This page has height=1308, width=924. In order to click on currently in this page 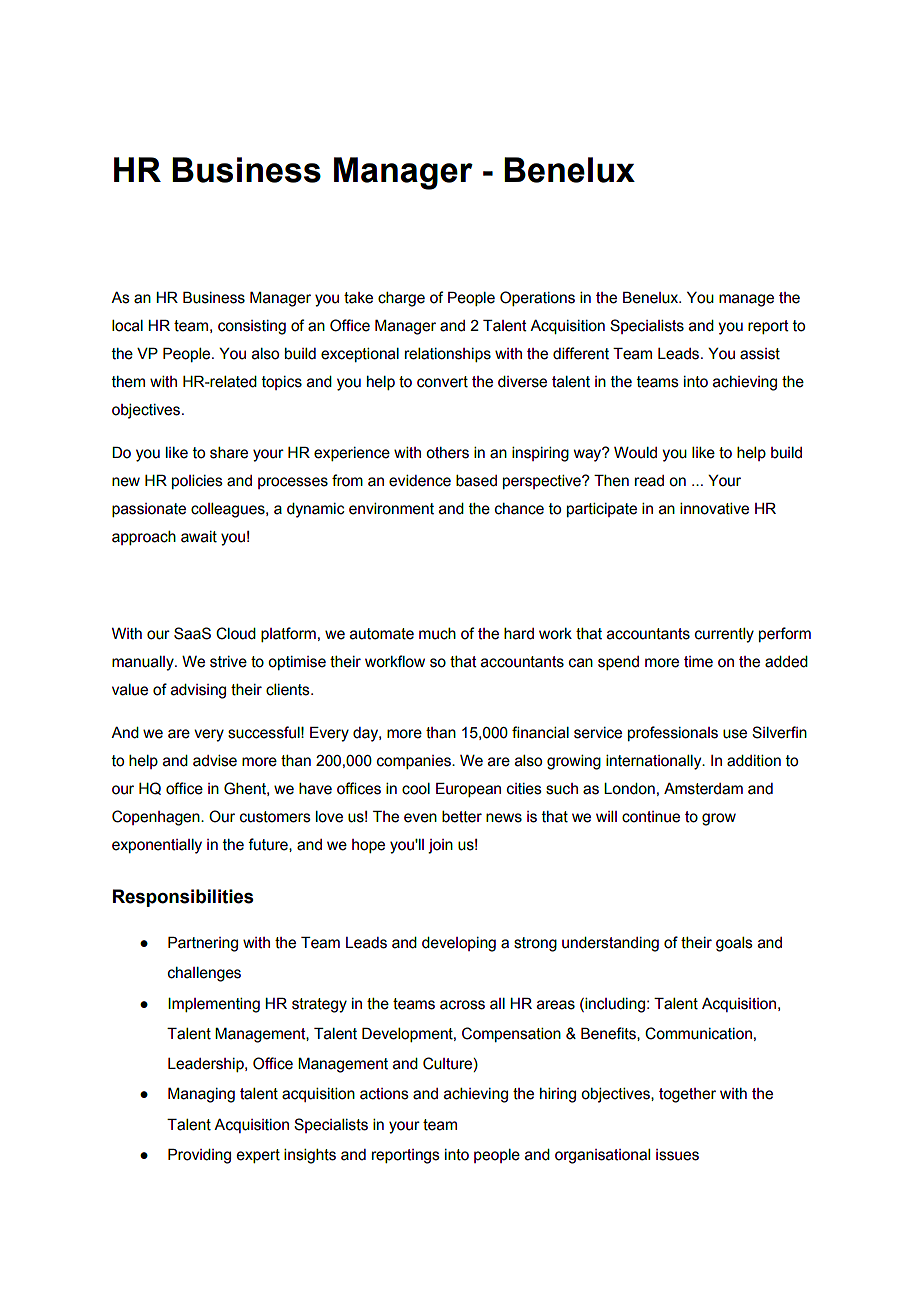, I will do `click(724, 635)`.
